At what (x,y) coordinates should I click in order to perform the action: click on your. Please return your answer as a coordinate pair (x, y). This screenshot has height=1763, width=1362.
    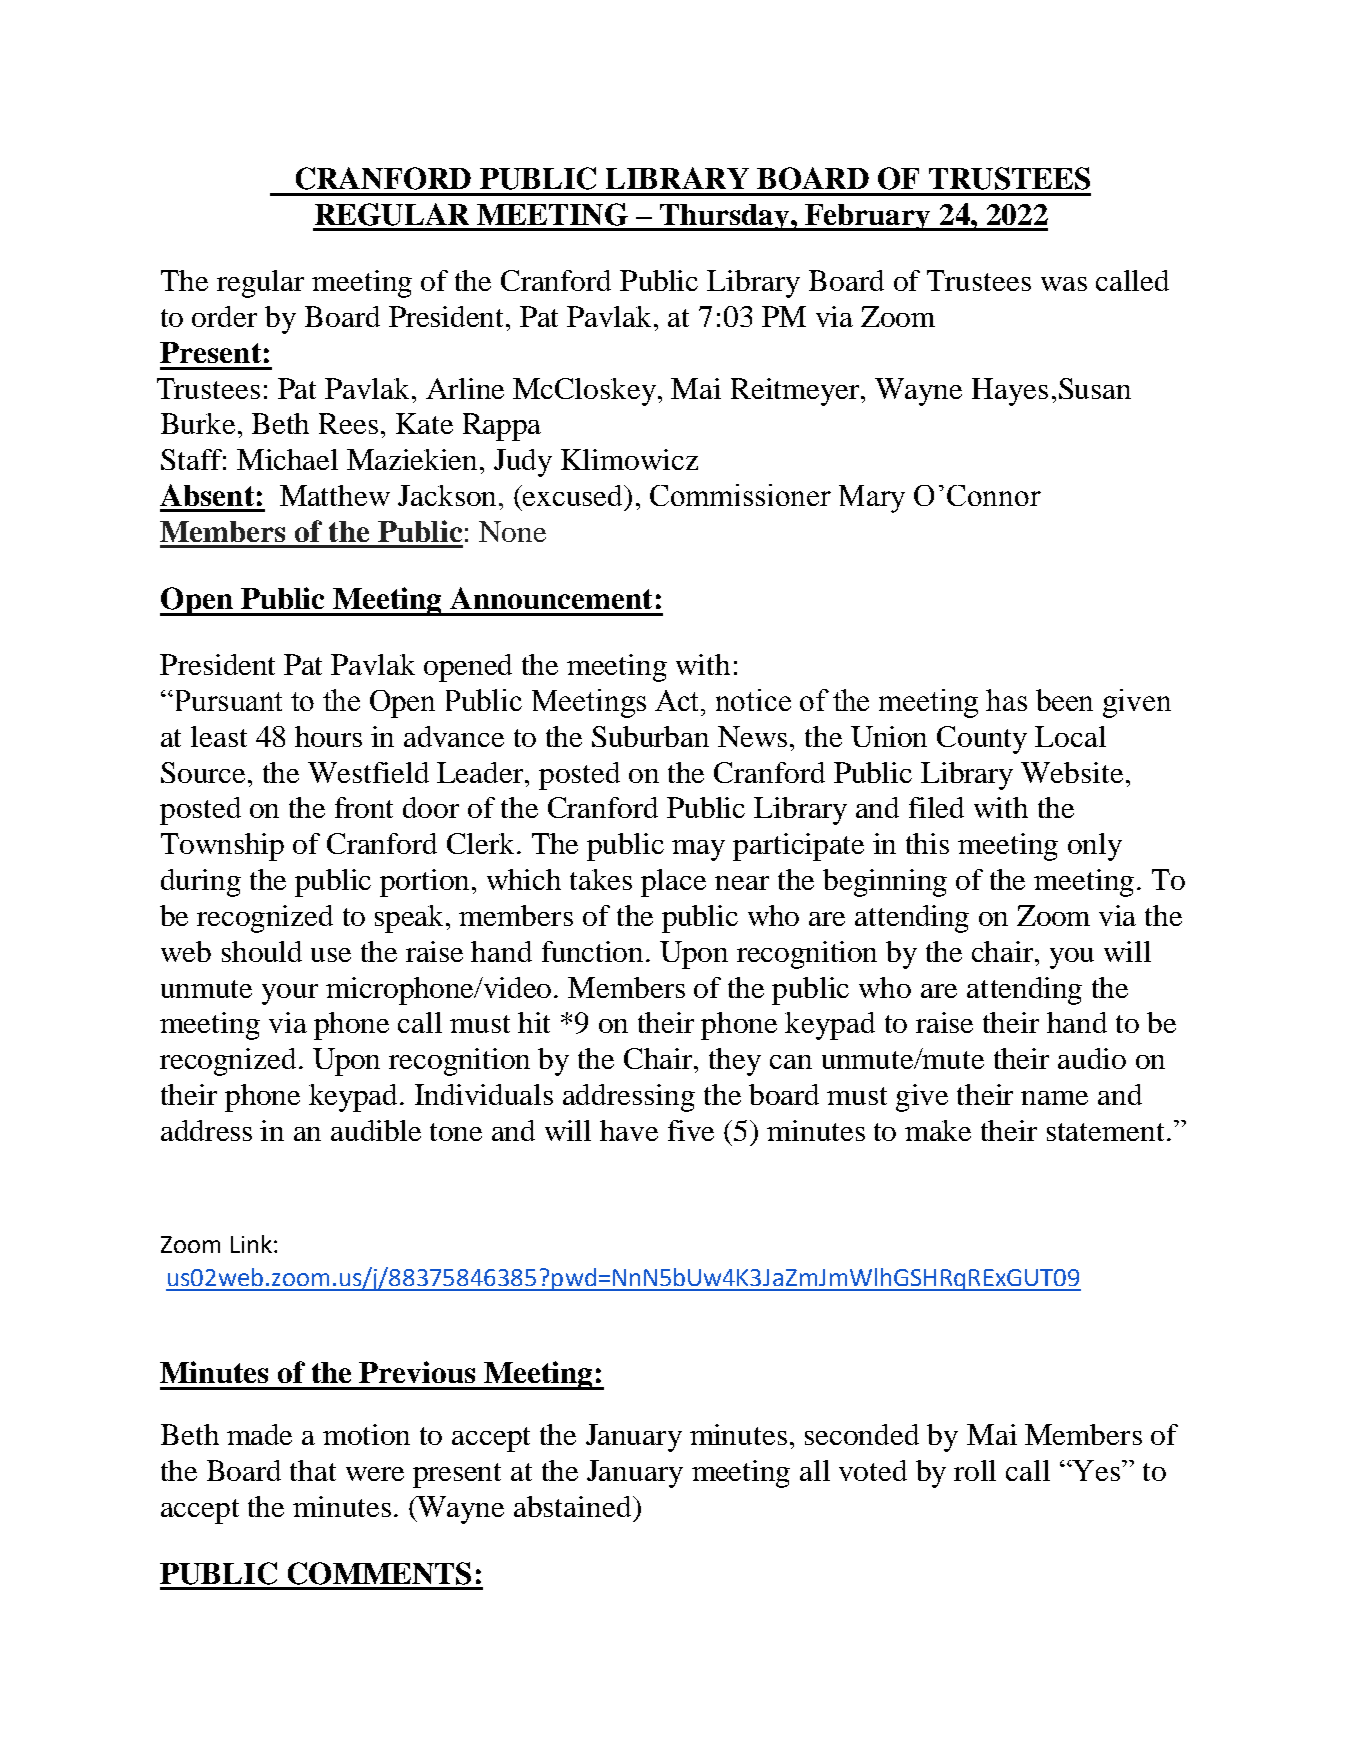
    Looking at the image, I should click on (290, 994).
